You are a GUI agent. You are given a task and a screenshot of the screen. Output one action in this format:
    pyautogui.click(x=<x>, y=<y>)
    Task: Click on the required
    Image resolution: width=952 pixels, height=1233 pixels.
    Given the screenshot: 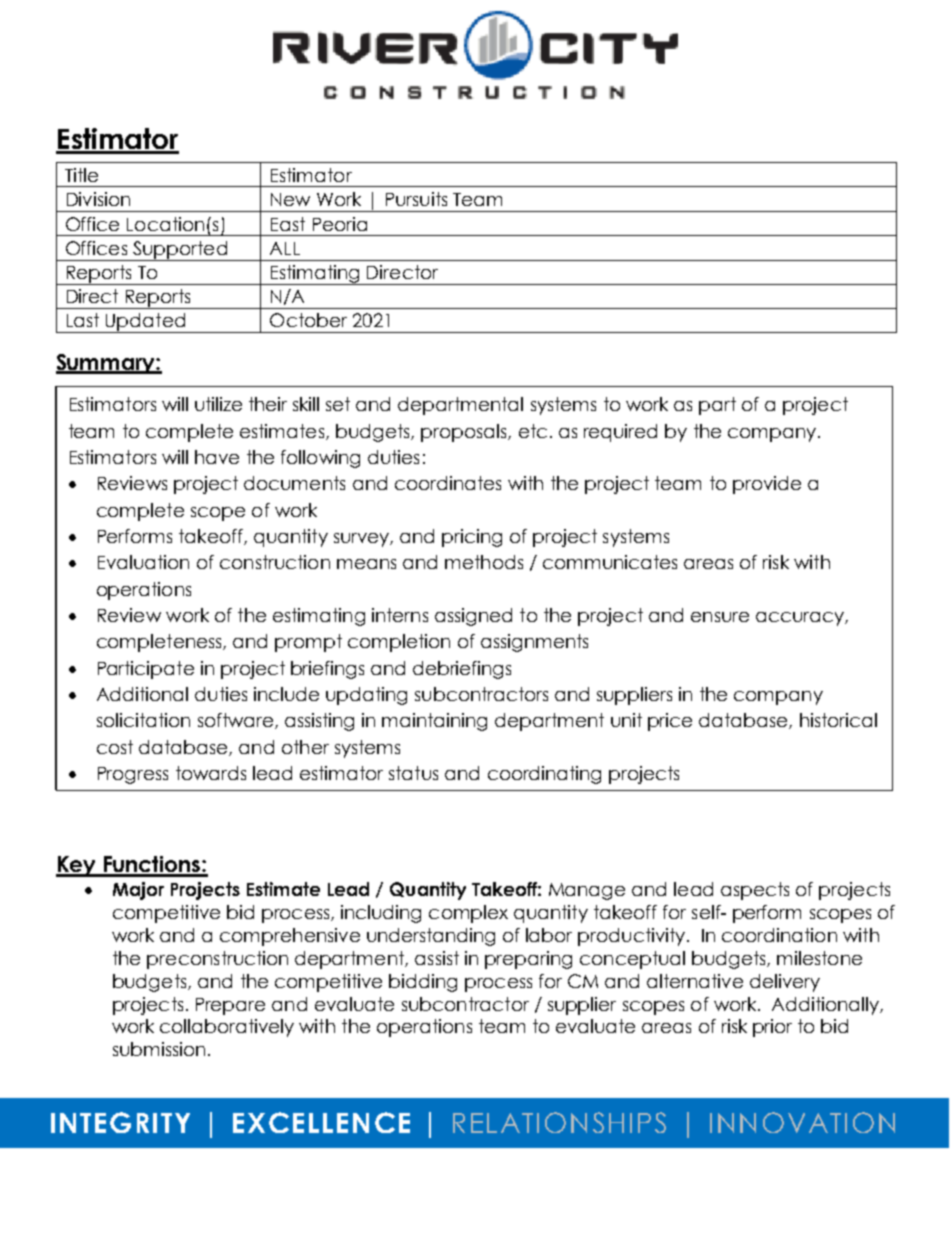 What is the action you would take?
    pyautogui.click(x=620, y=433)
